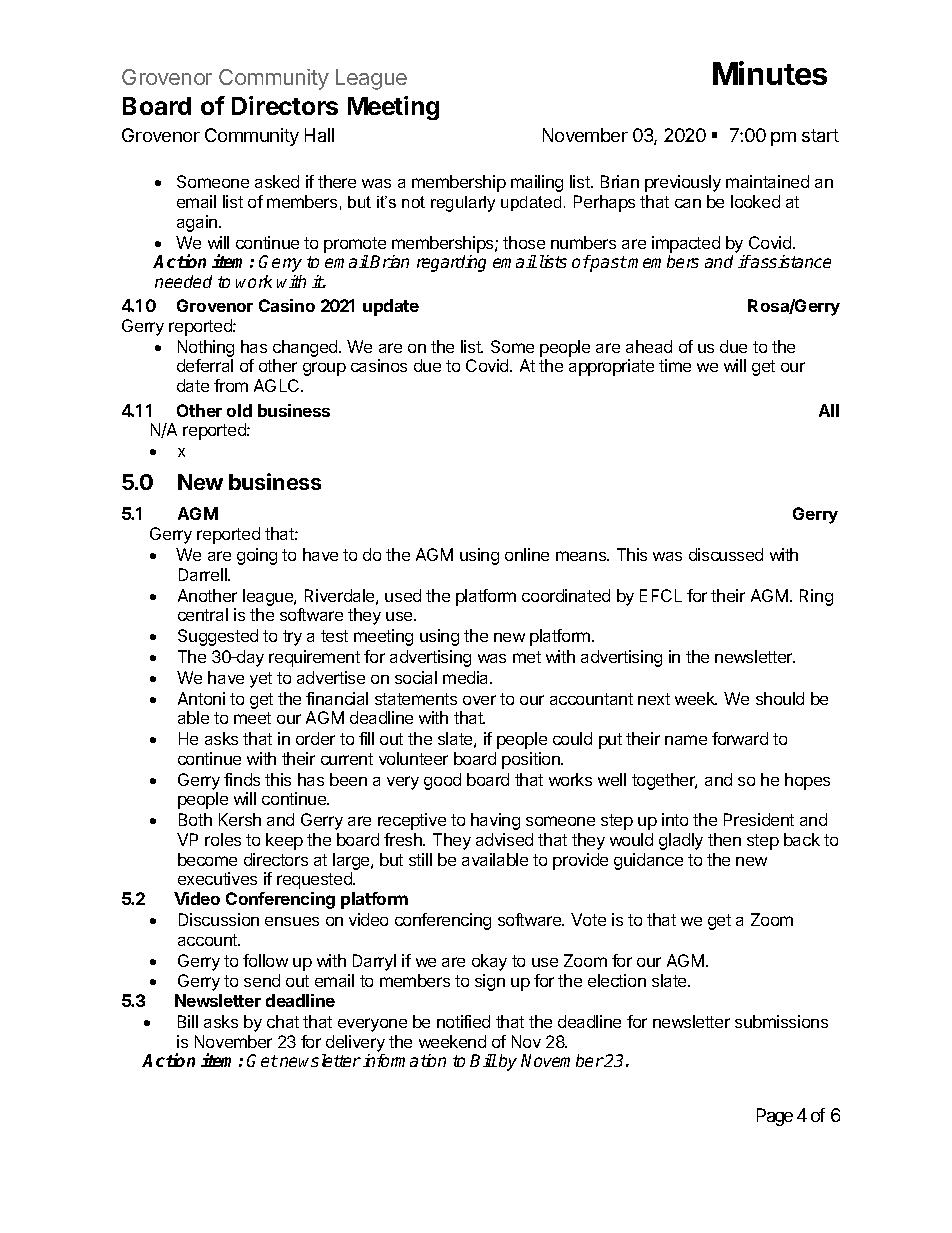  What do you see at coordinates (242, 779) in the screenshot?
I see `finds` at bounding box center [242, 779].
